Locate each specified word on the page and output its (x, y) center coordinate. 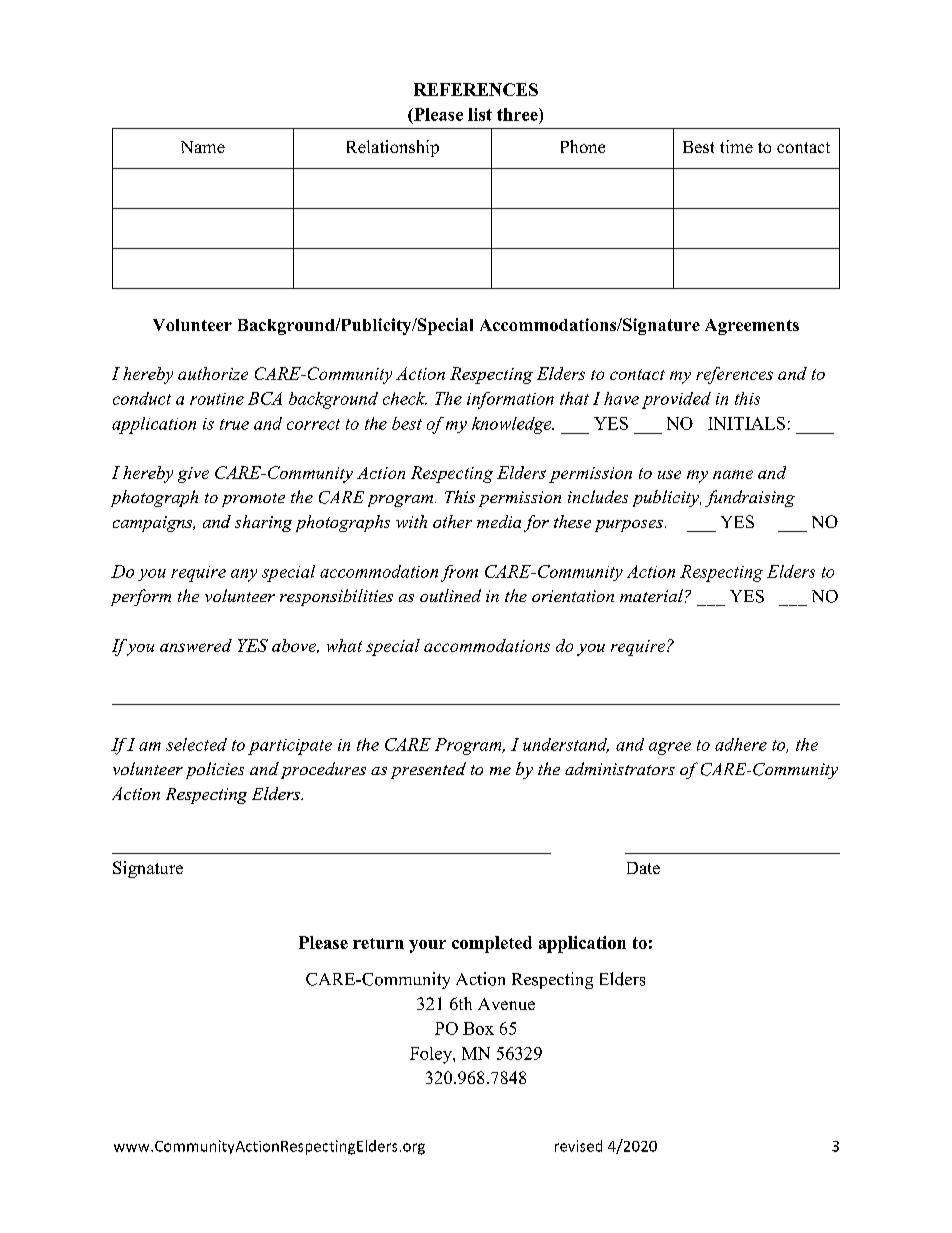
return (378, 943)
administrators (620, 768)
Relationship (393, 148)
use (669, 474)
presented (428, 770)
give (193, 475)
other (452, 521)
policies (215, 770)
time (736, 146)
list (480, 114)
